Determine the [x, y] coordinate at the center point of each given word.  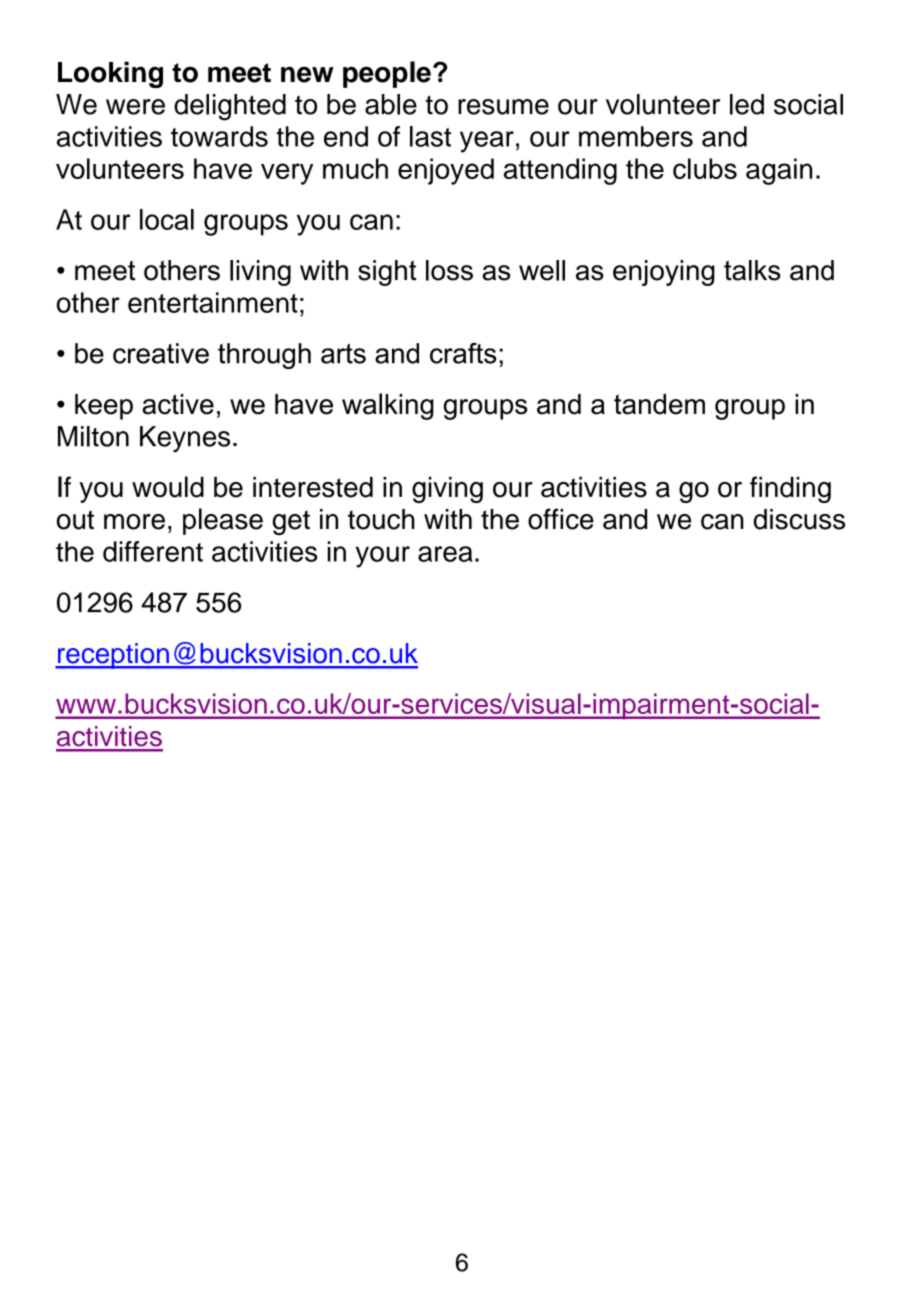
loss [449, 270]
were [135, 107]
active [178, 404]
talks [752, 270]
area [445, 554]
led [747, 104]
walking [388, 406]
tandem [659, 404]
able [391, 104]
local [167, 219]
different [153, 551]
